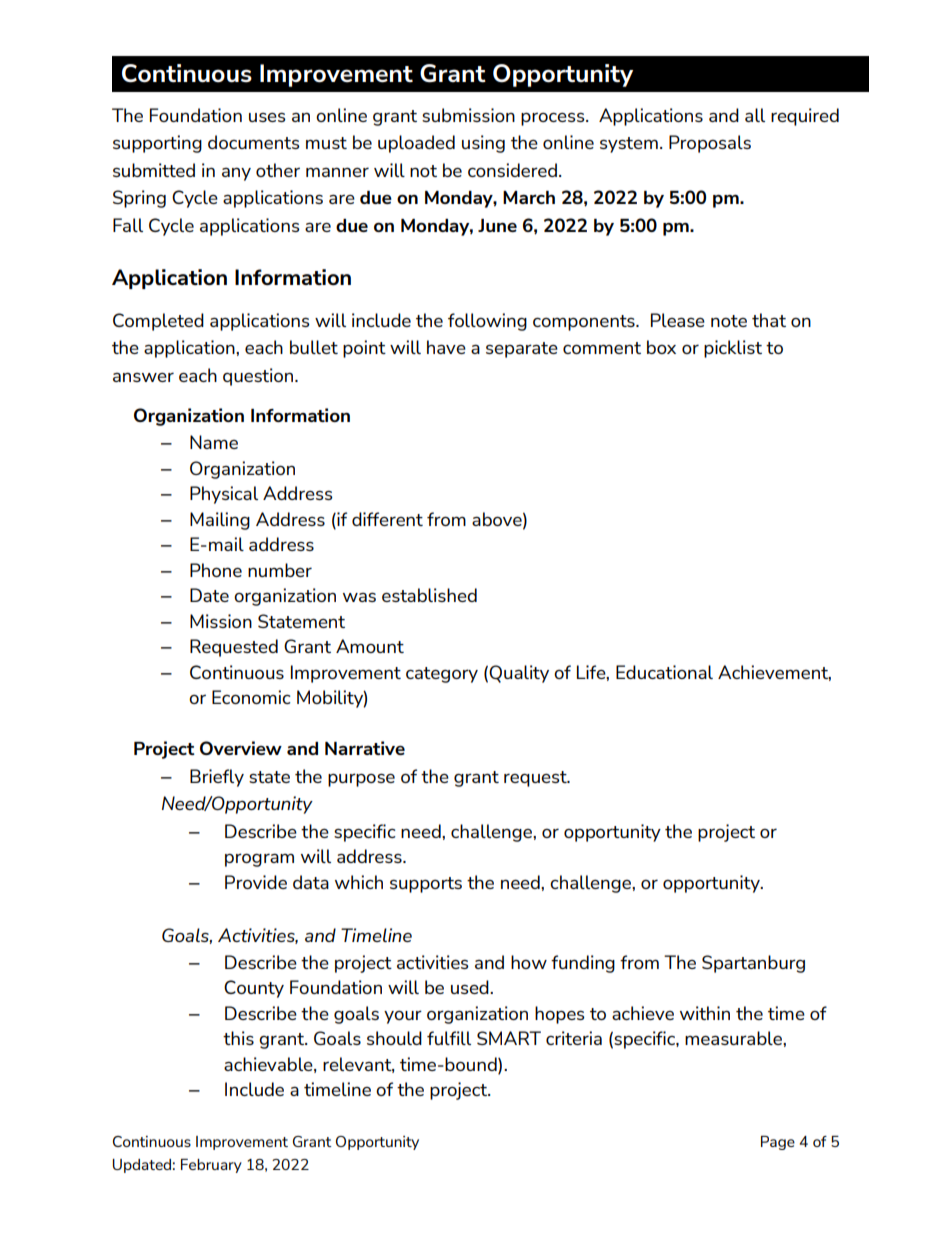 The width and height of the image is (952, 1233). What do you see at coordinates (224, 495) in the image?
I see `Physical` at bounding box center [224, 495].
